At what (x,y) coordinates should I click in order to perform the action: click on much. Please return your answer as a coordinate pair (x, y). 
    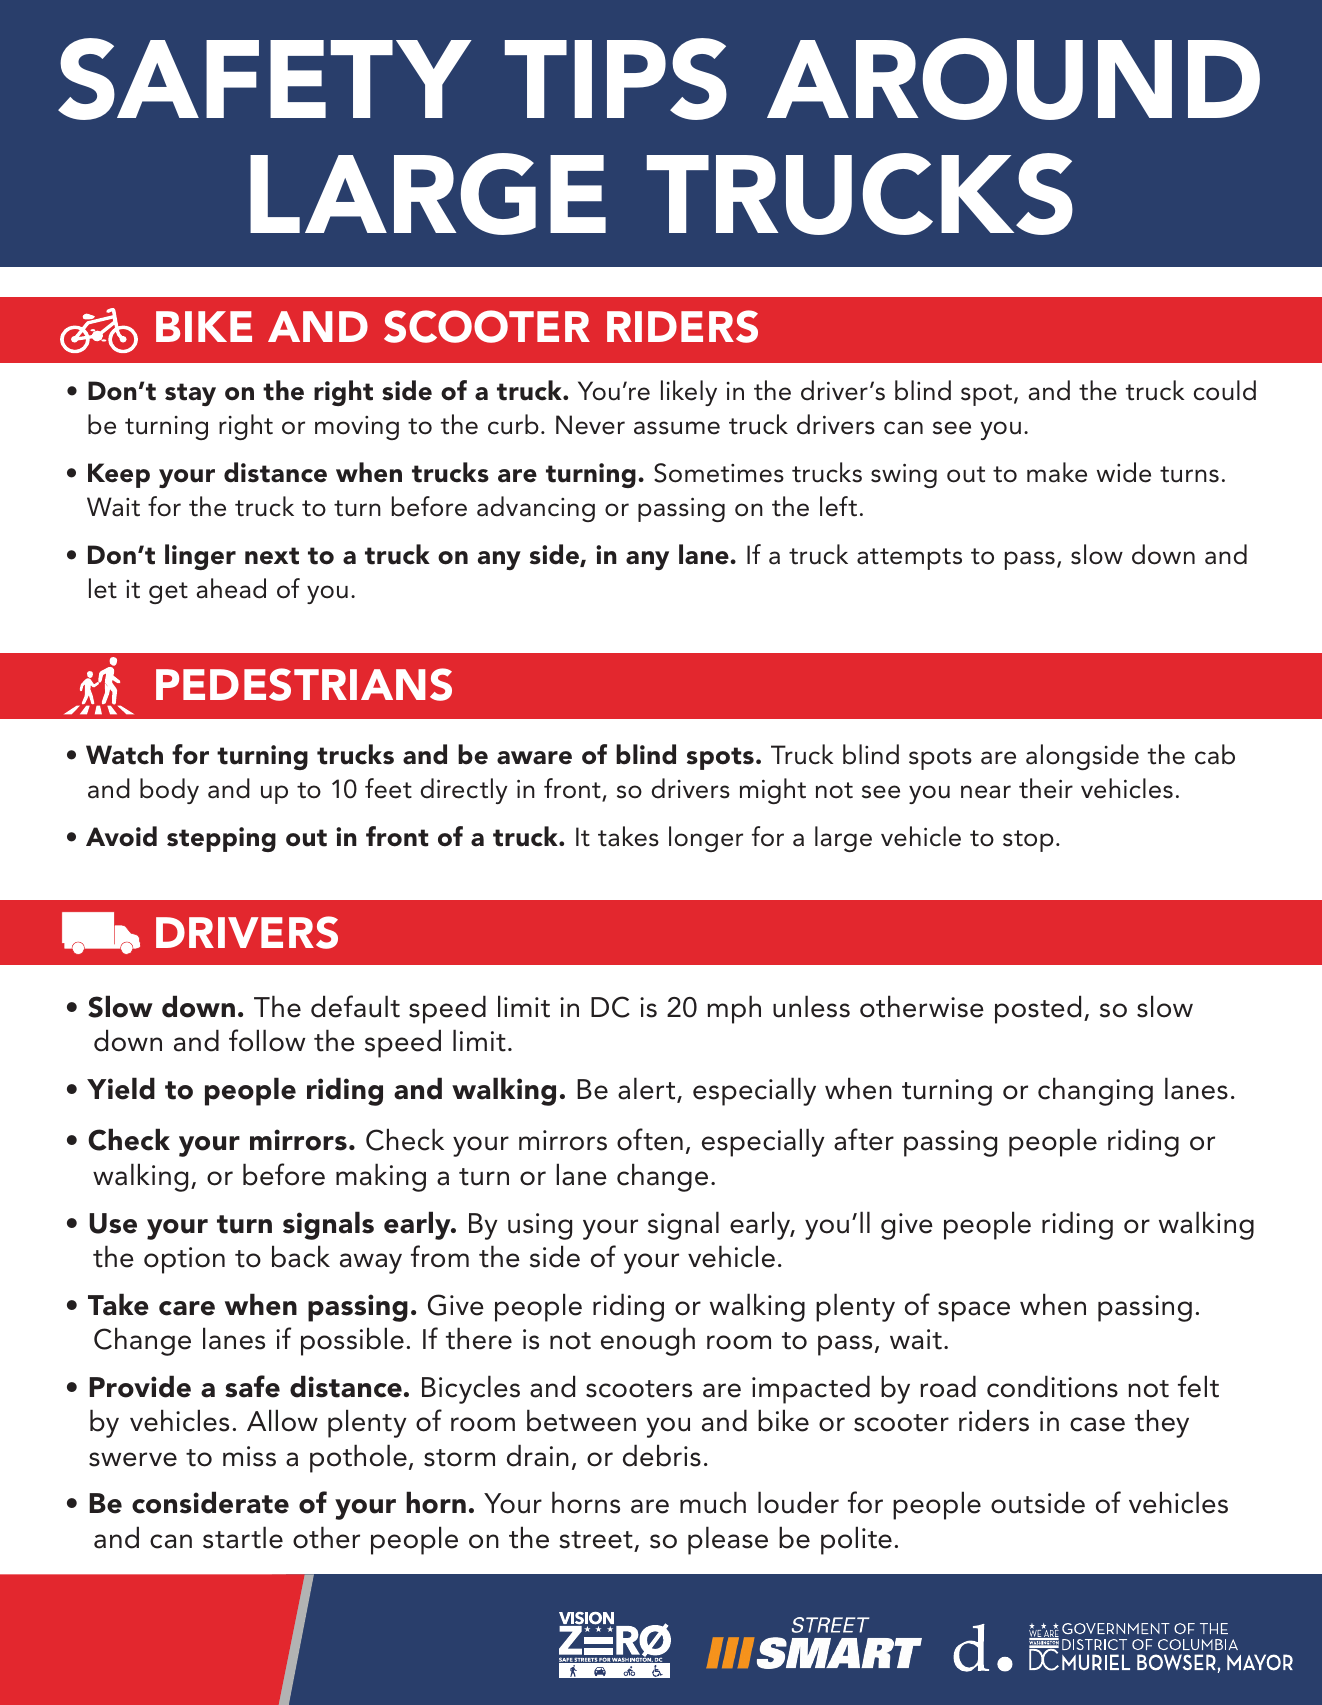
    Looking at the image, I should click on (713, 1502).
